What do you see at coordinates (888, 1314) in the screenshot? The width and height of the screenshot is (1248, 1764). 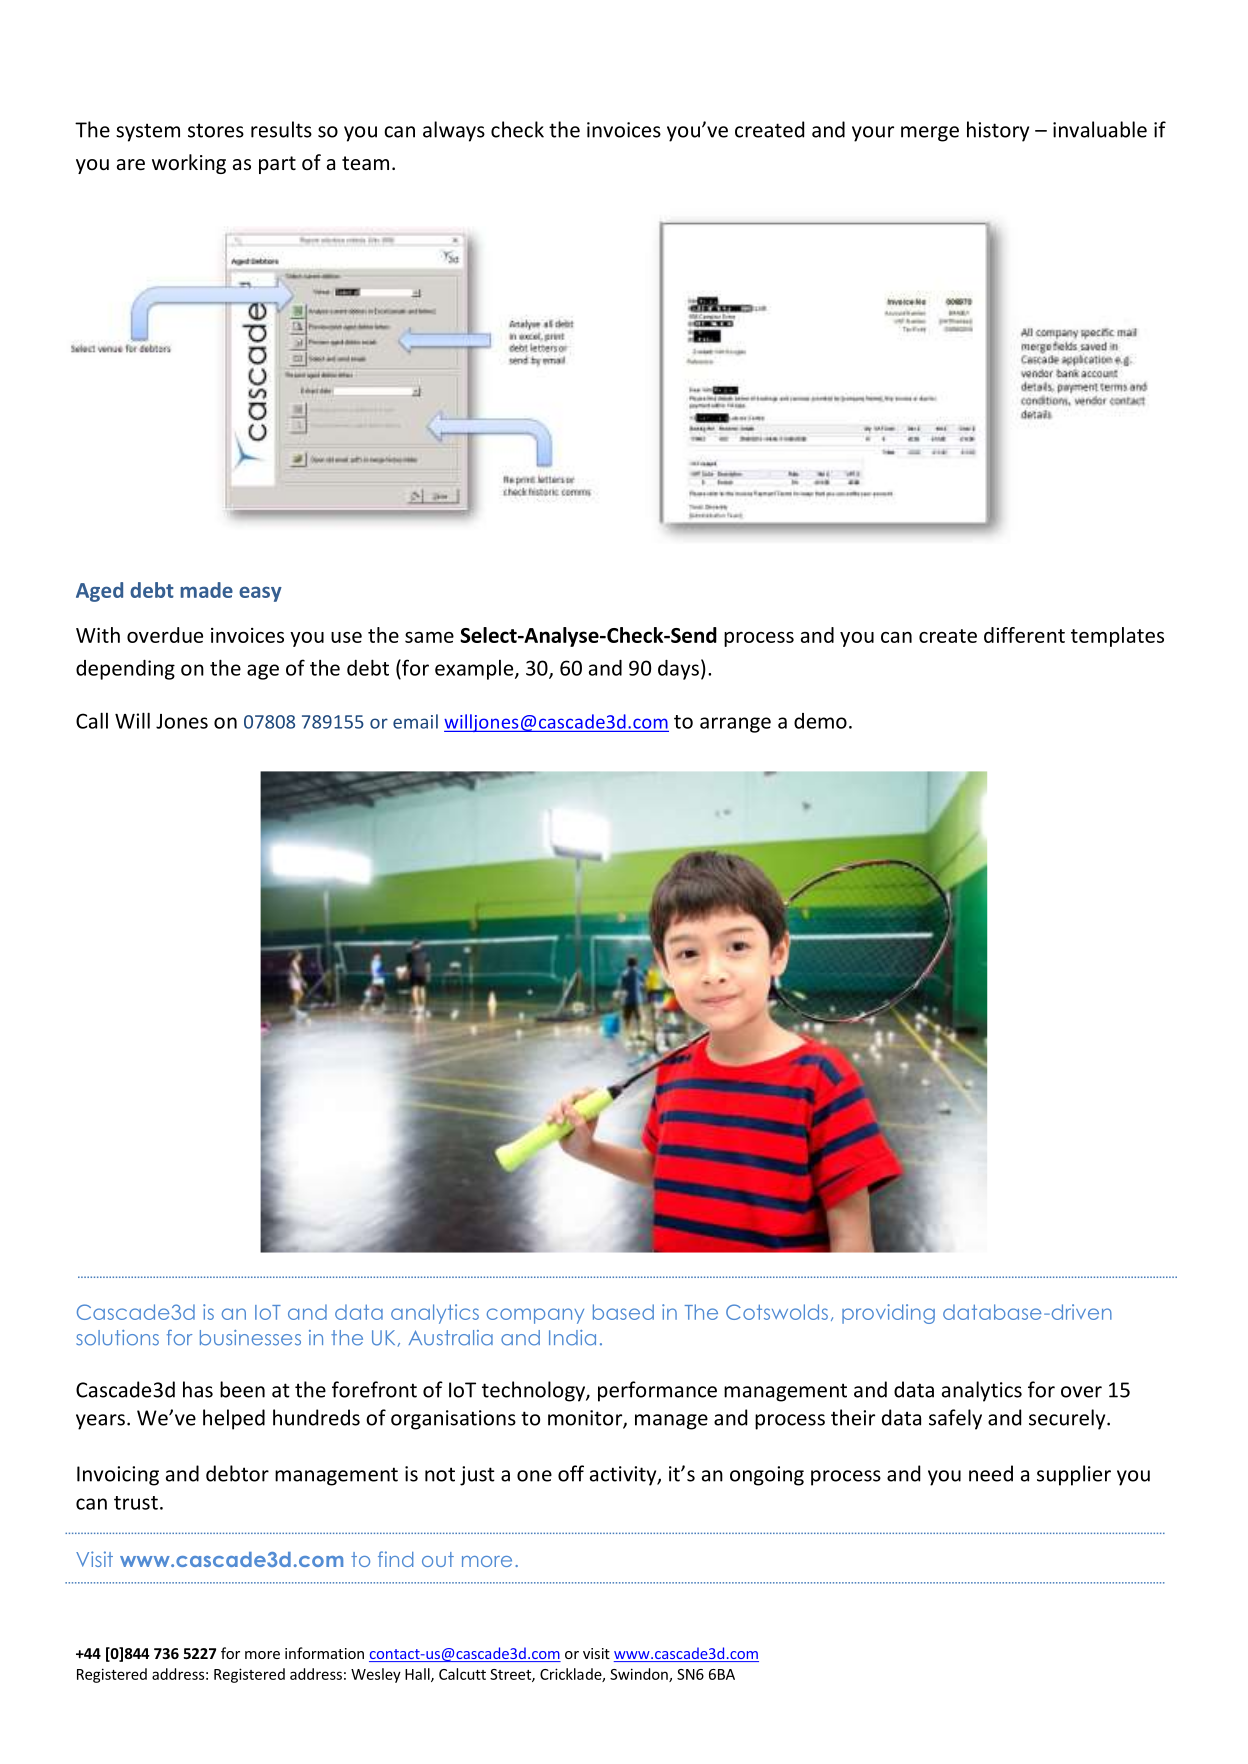 I see `providing` at bounding box center [888, 1314].
